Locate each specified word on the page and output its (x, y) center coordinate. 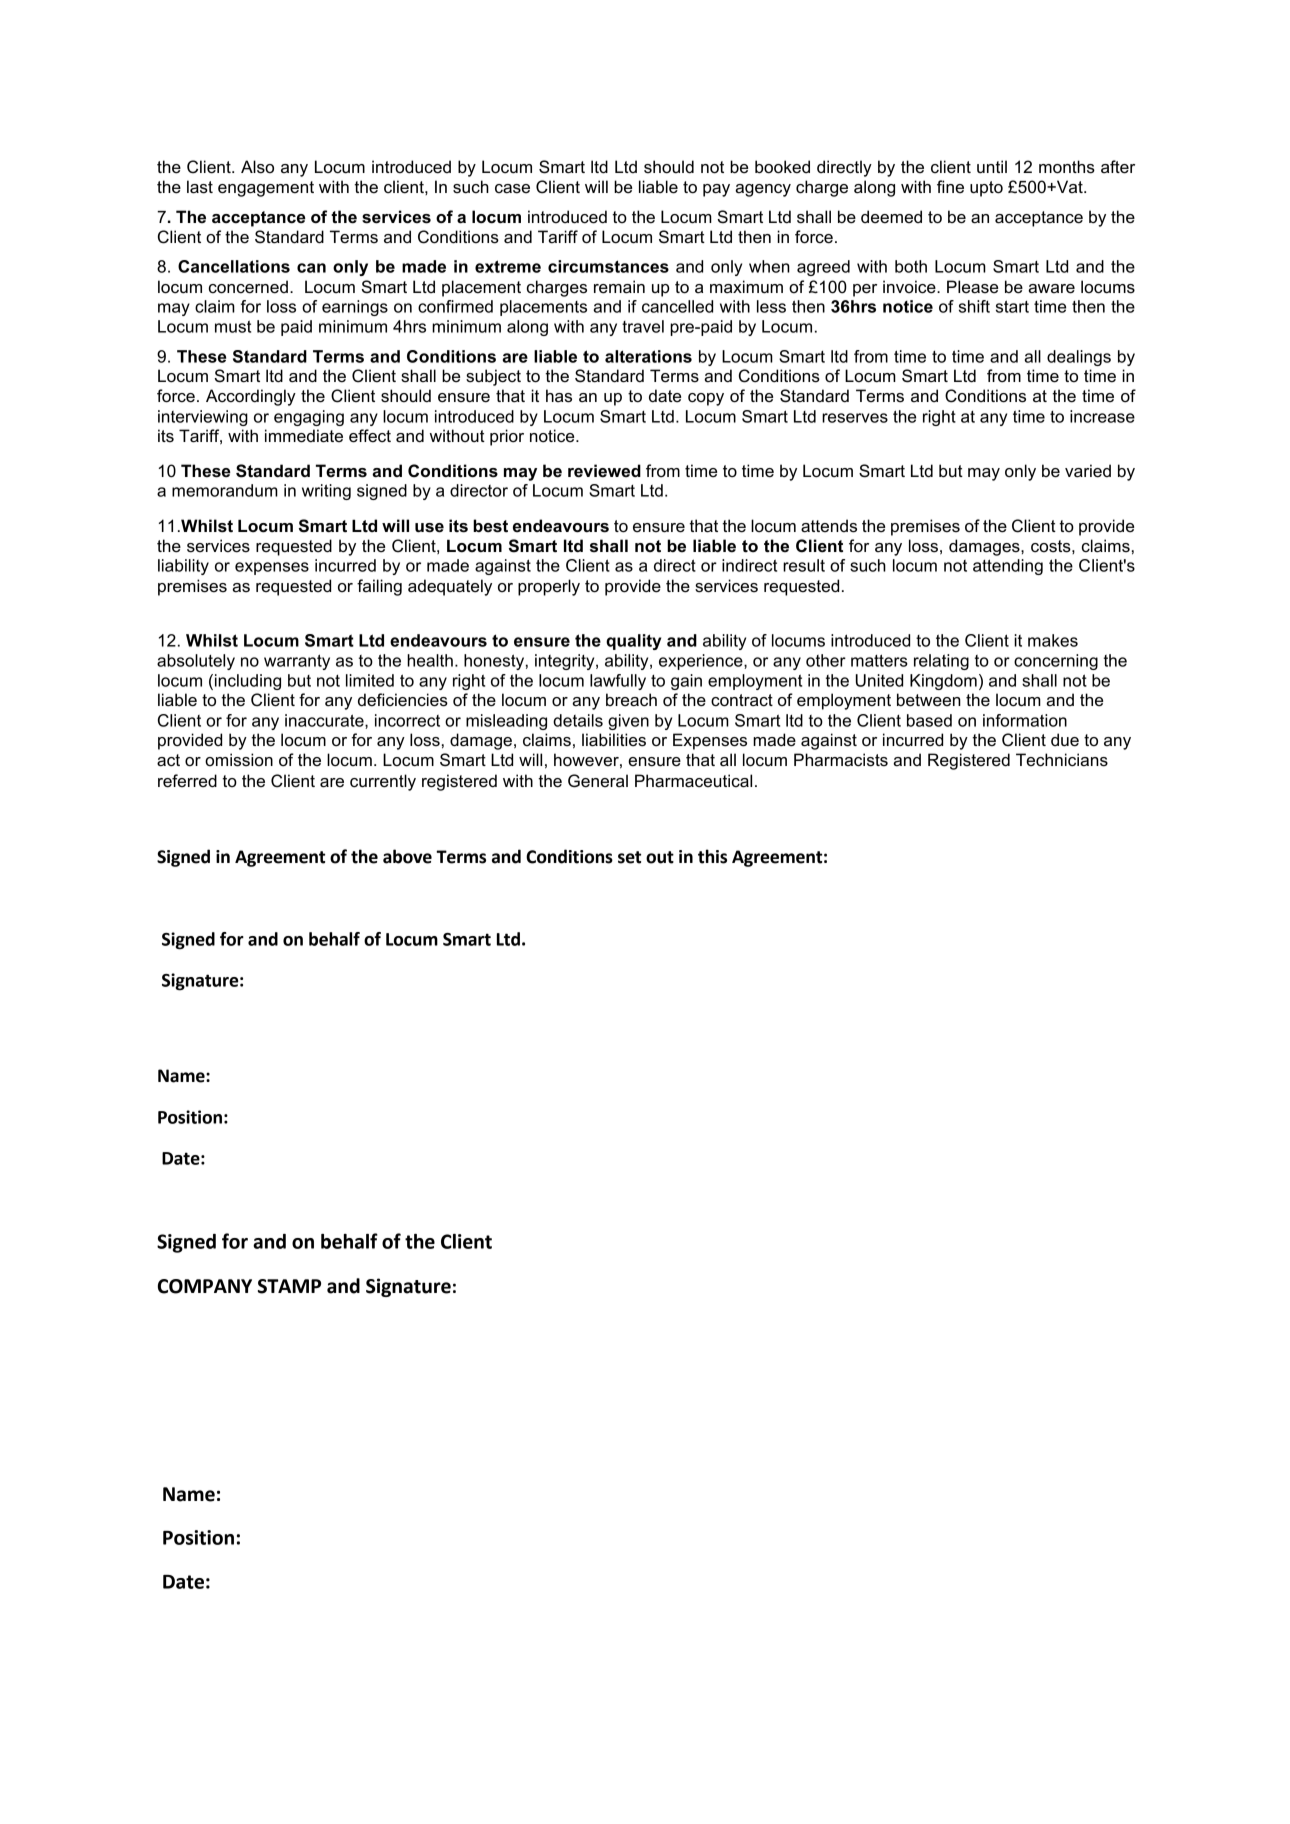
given (628, 722)
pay (716, 190)
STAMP (289, 1286)
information (1025, 720)
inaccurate (325, 721)
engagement (266, 189)
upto (986, 189)
